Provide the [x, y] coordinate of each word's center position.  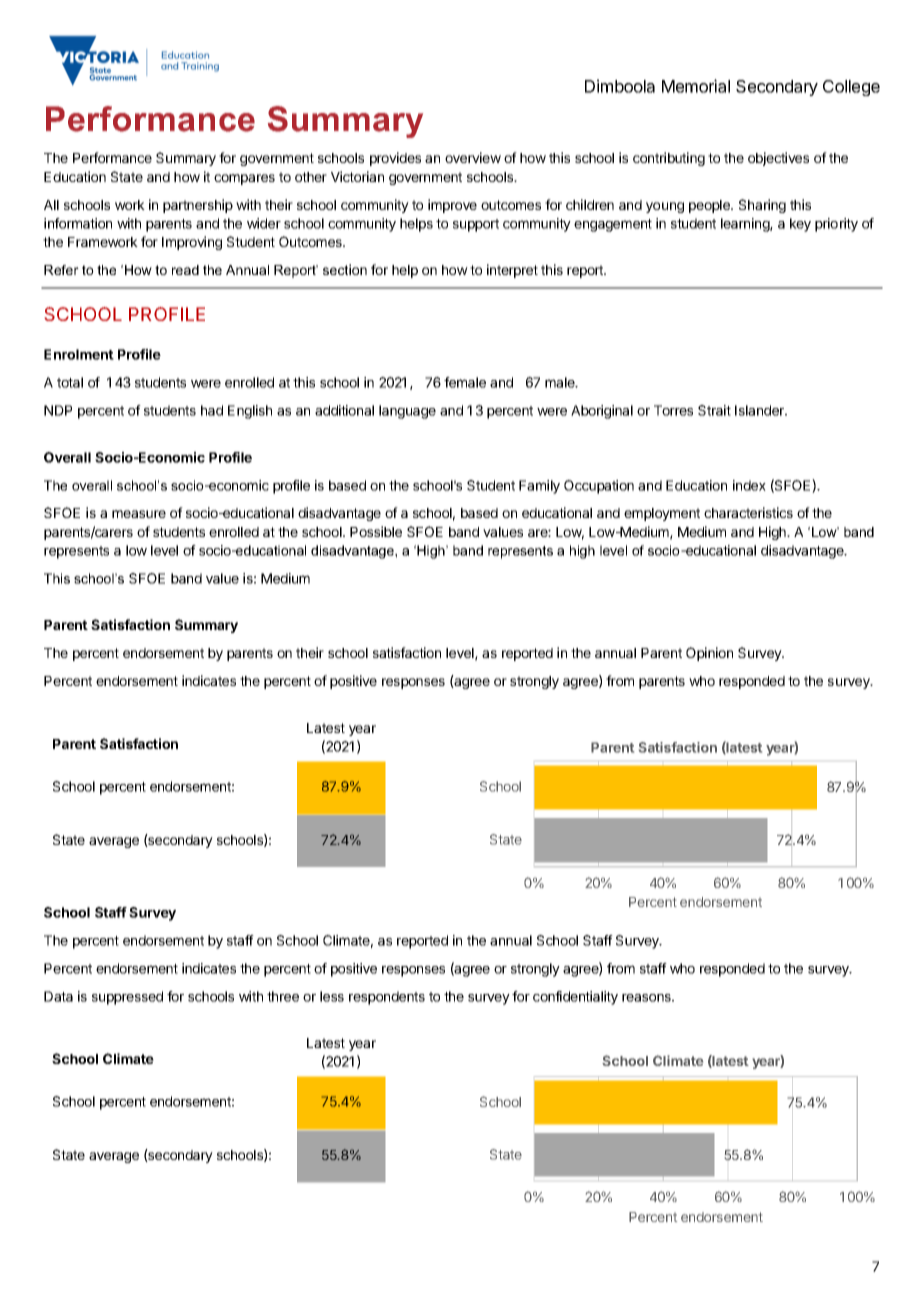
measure [139, 514]
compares [244, 179]
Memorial [696, 86]
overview [473, 157]
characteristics [748, 512]
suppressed [127, 998]
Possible [376, 531]
